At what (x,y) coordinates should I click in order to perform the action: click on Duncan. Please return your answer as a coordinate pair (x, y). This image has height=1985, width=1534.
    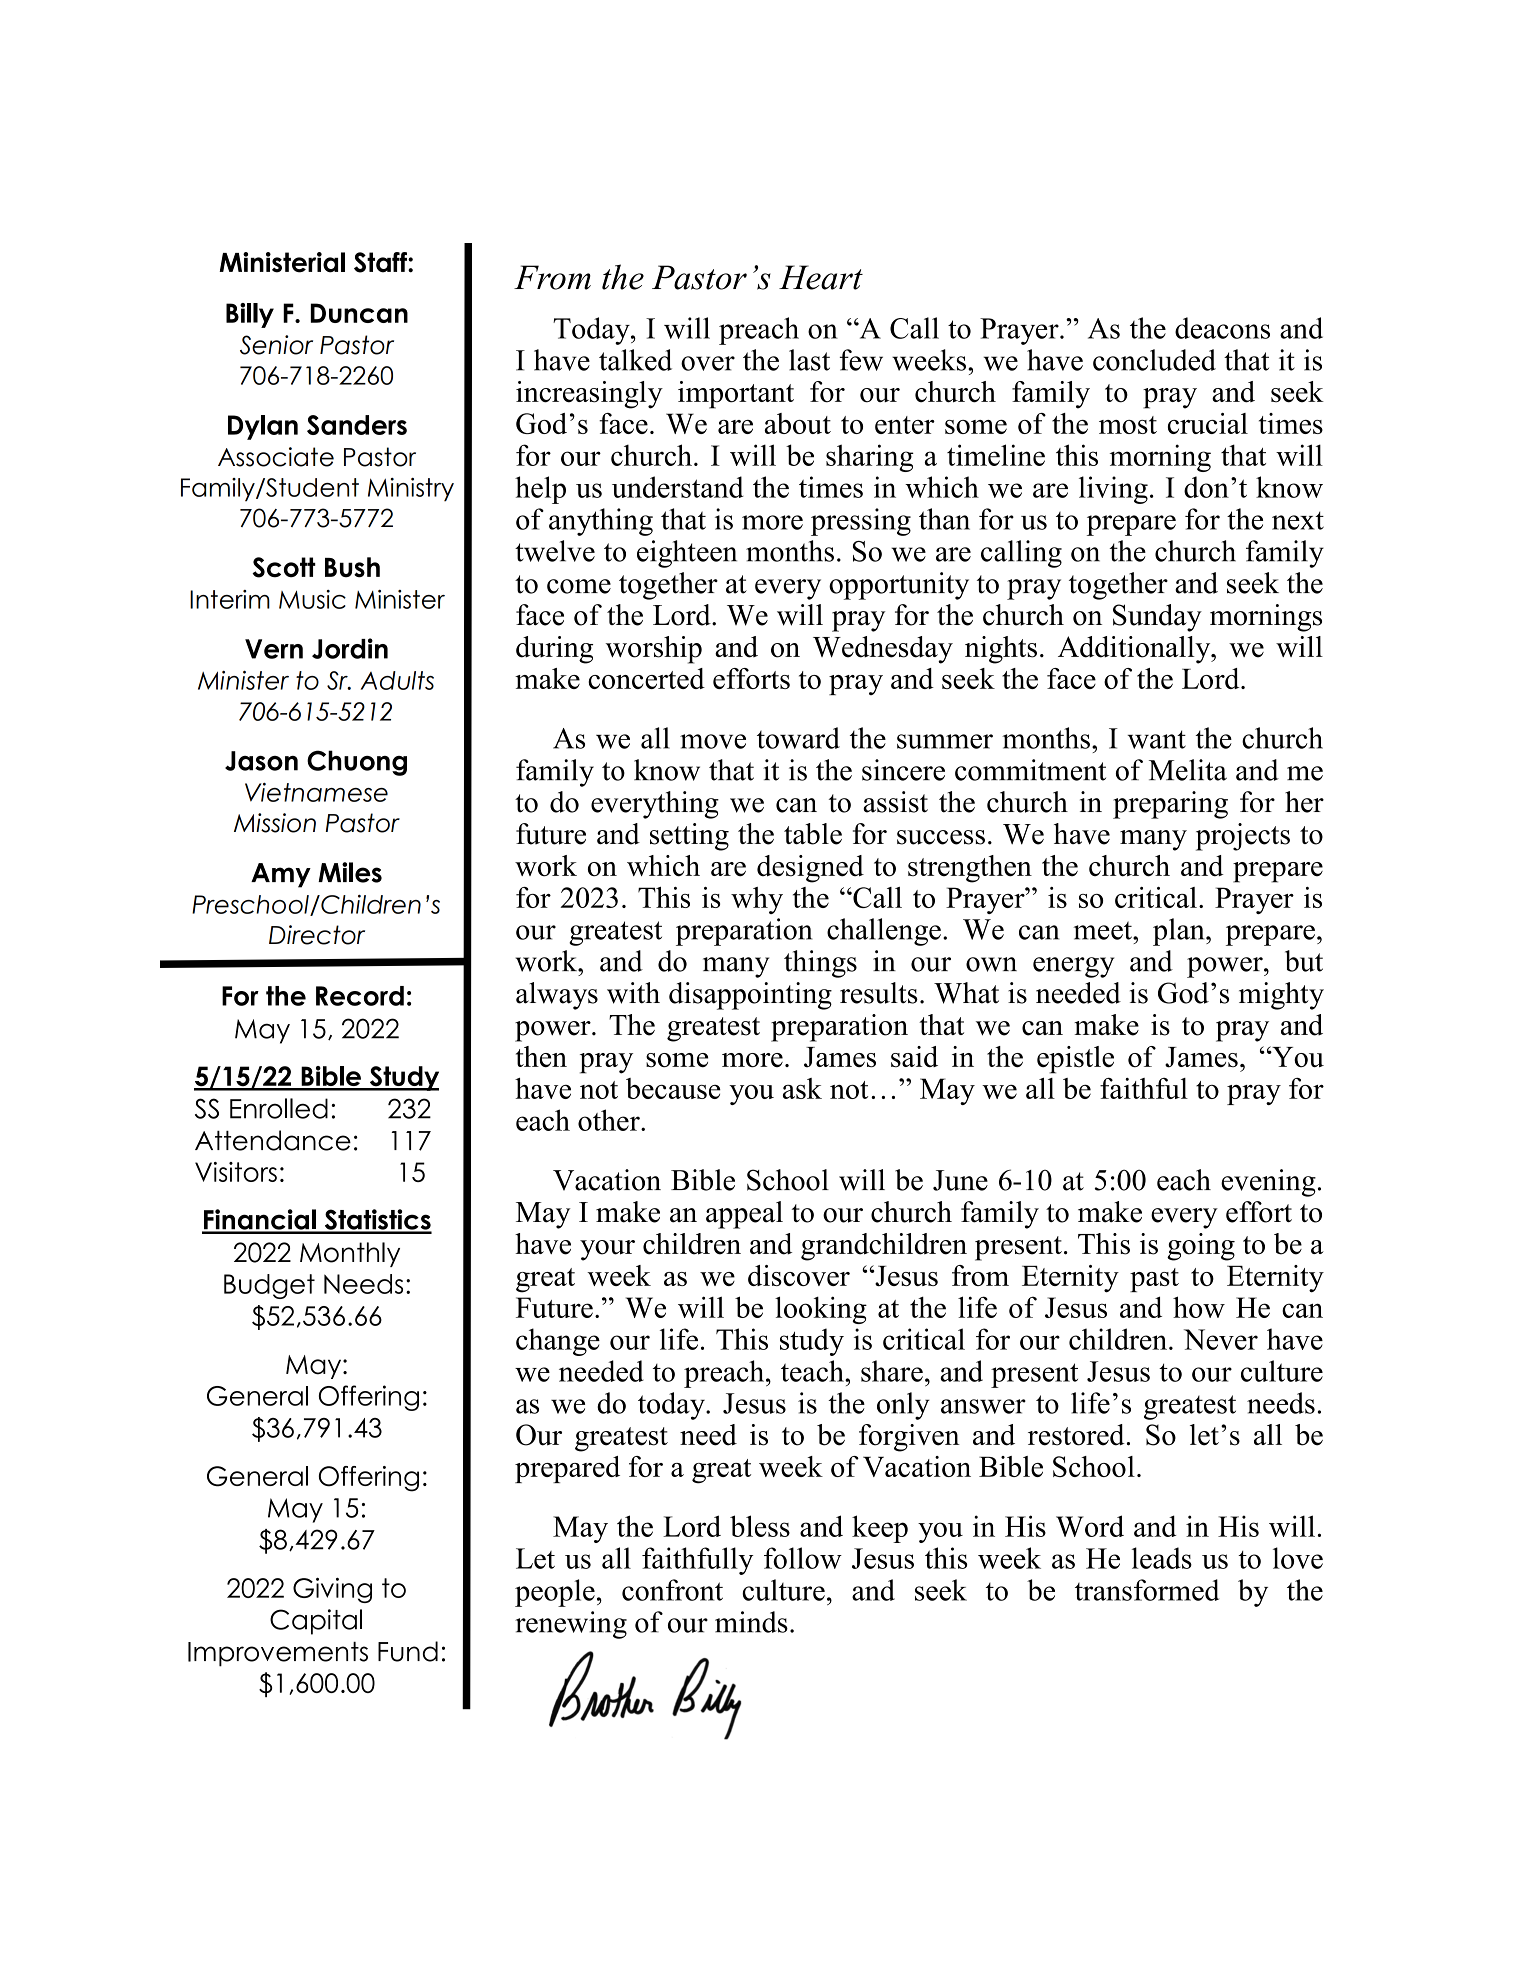
    Looking at the image, I should click on (359, 313).
